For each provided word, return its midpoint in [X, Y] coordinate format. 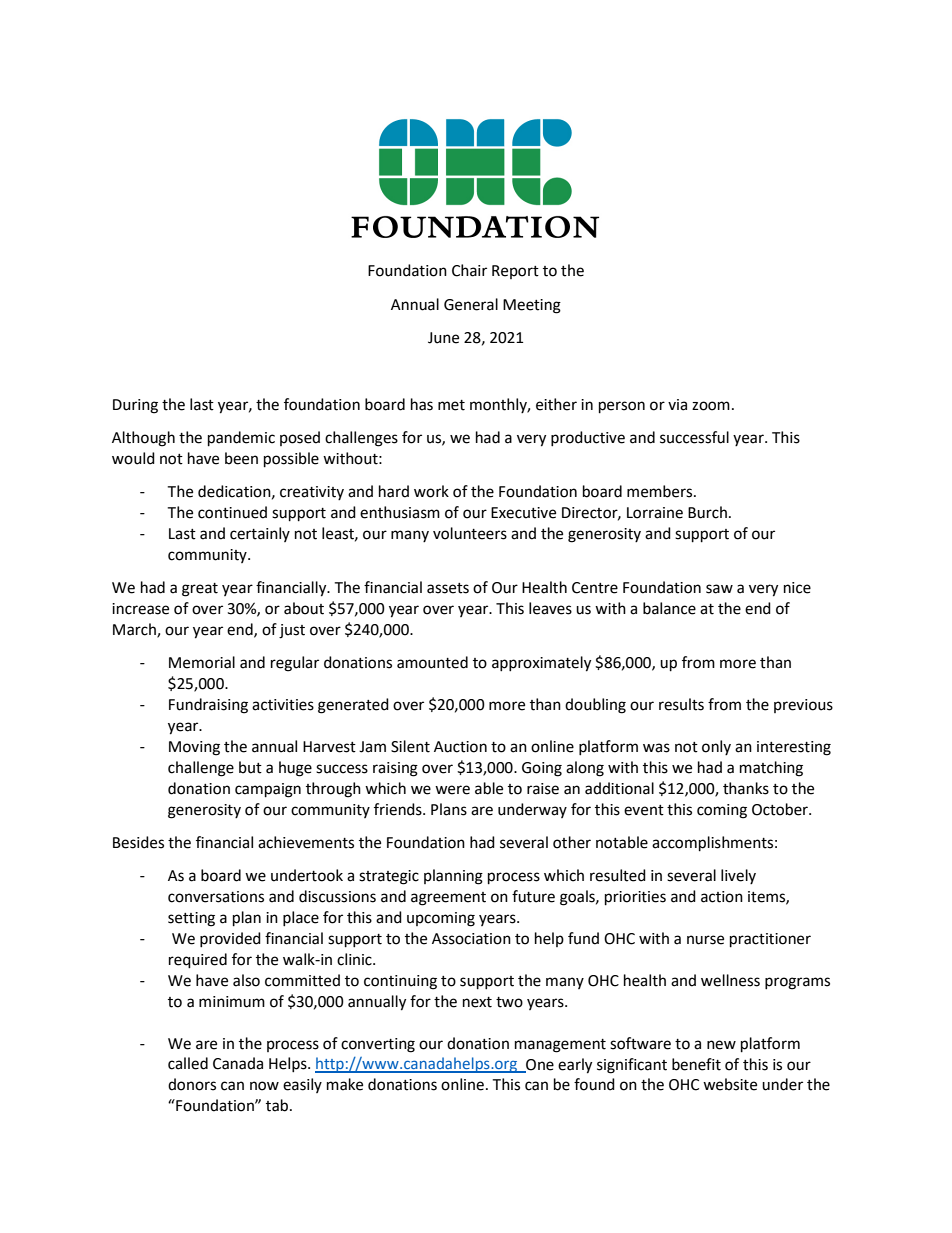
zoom [711, 406]
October [781, 809]
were [452, 790]
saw [719, 589]
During [135, 406]
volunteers [470, 533]
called [188, 1063]
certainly [260, 534]
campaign [268, 790]
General [471, 304]
